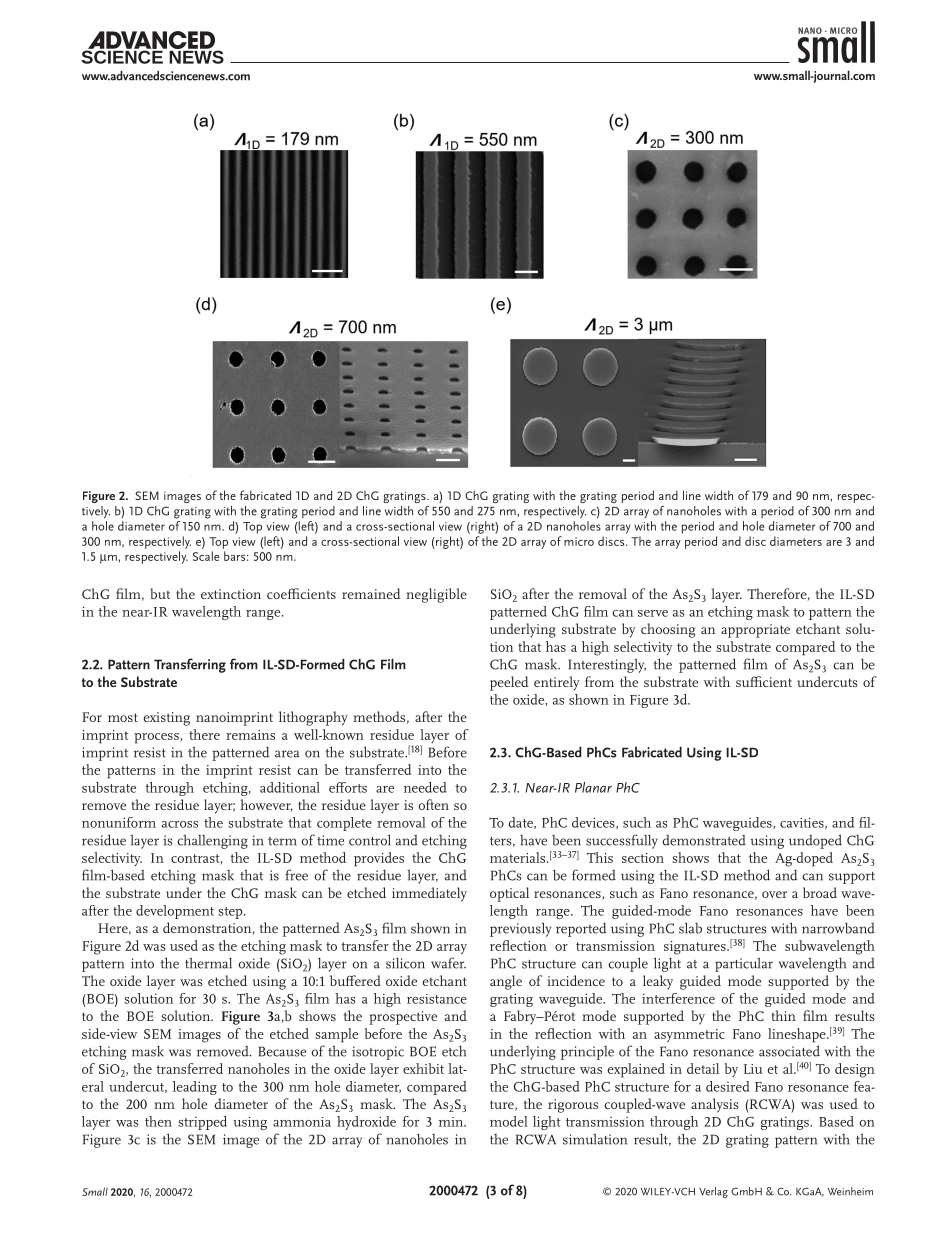 The height and width of the screenshot is (1251, 952). What do you see at coordinates (509, 683) in the screenshot?
I see `peeled` at bounding box center [509, 683].
